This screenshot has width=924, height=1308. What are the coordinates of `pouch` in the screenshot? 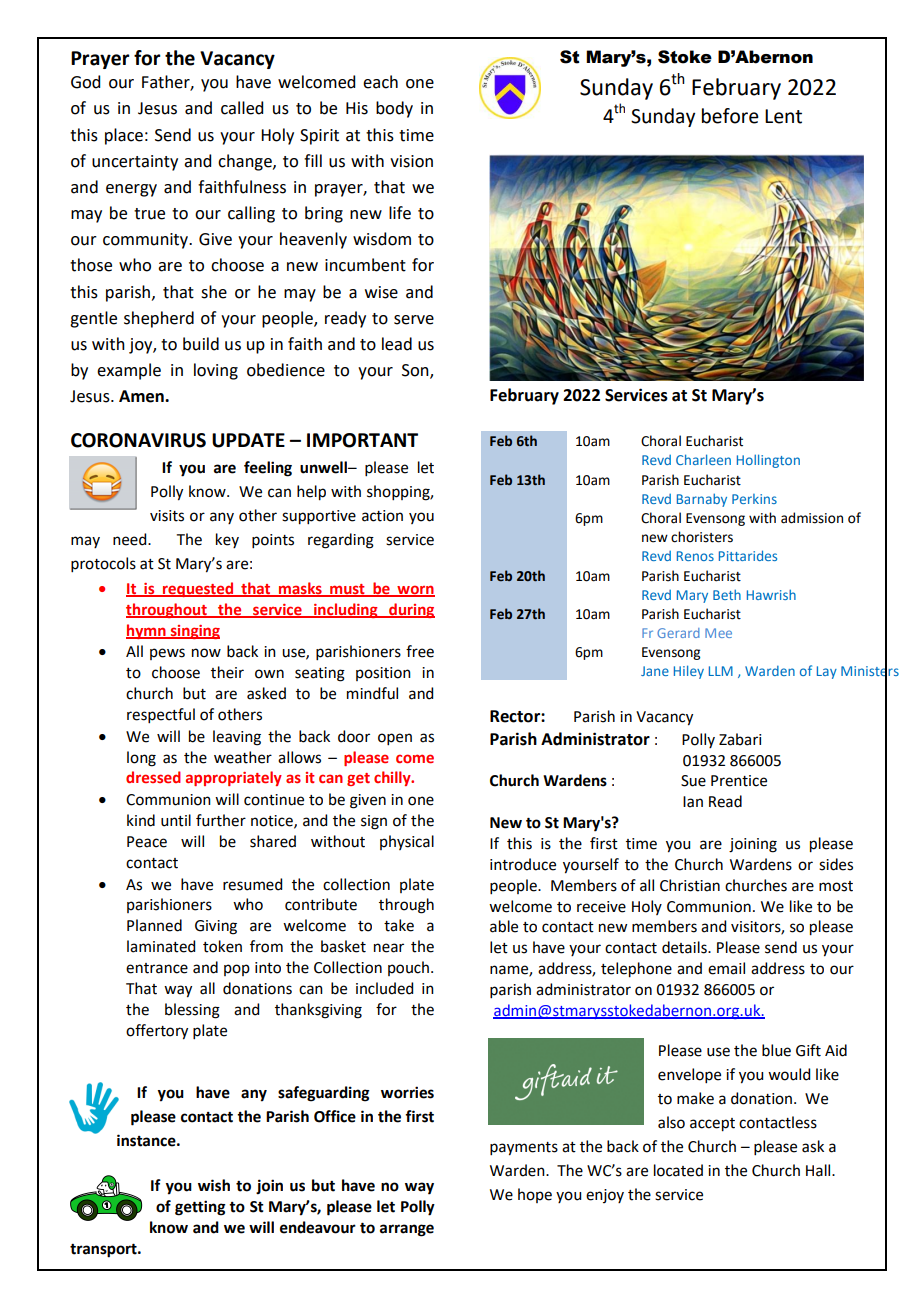 It's located at (408, 968).
